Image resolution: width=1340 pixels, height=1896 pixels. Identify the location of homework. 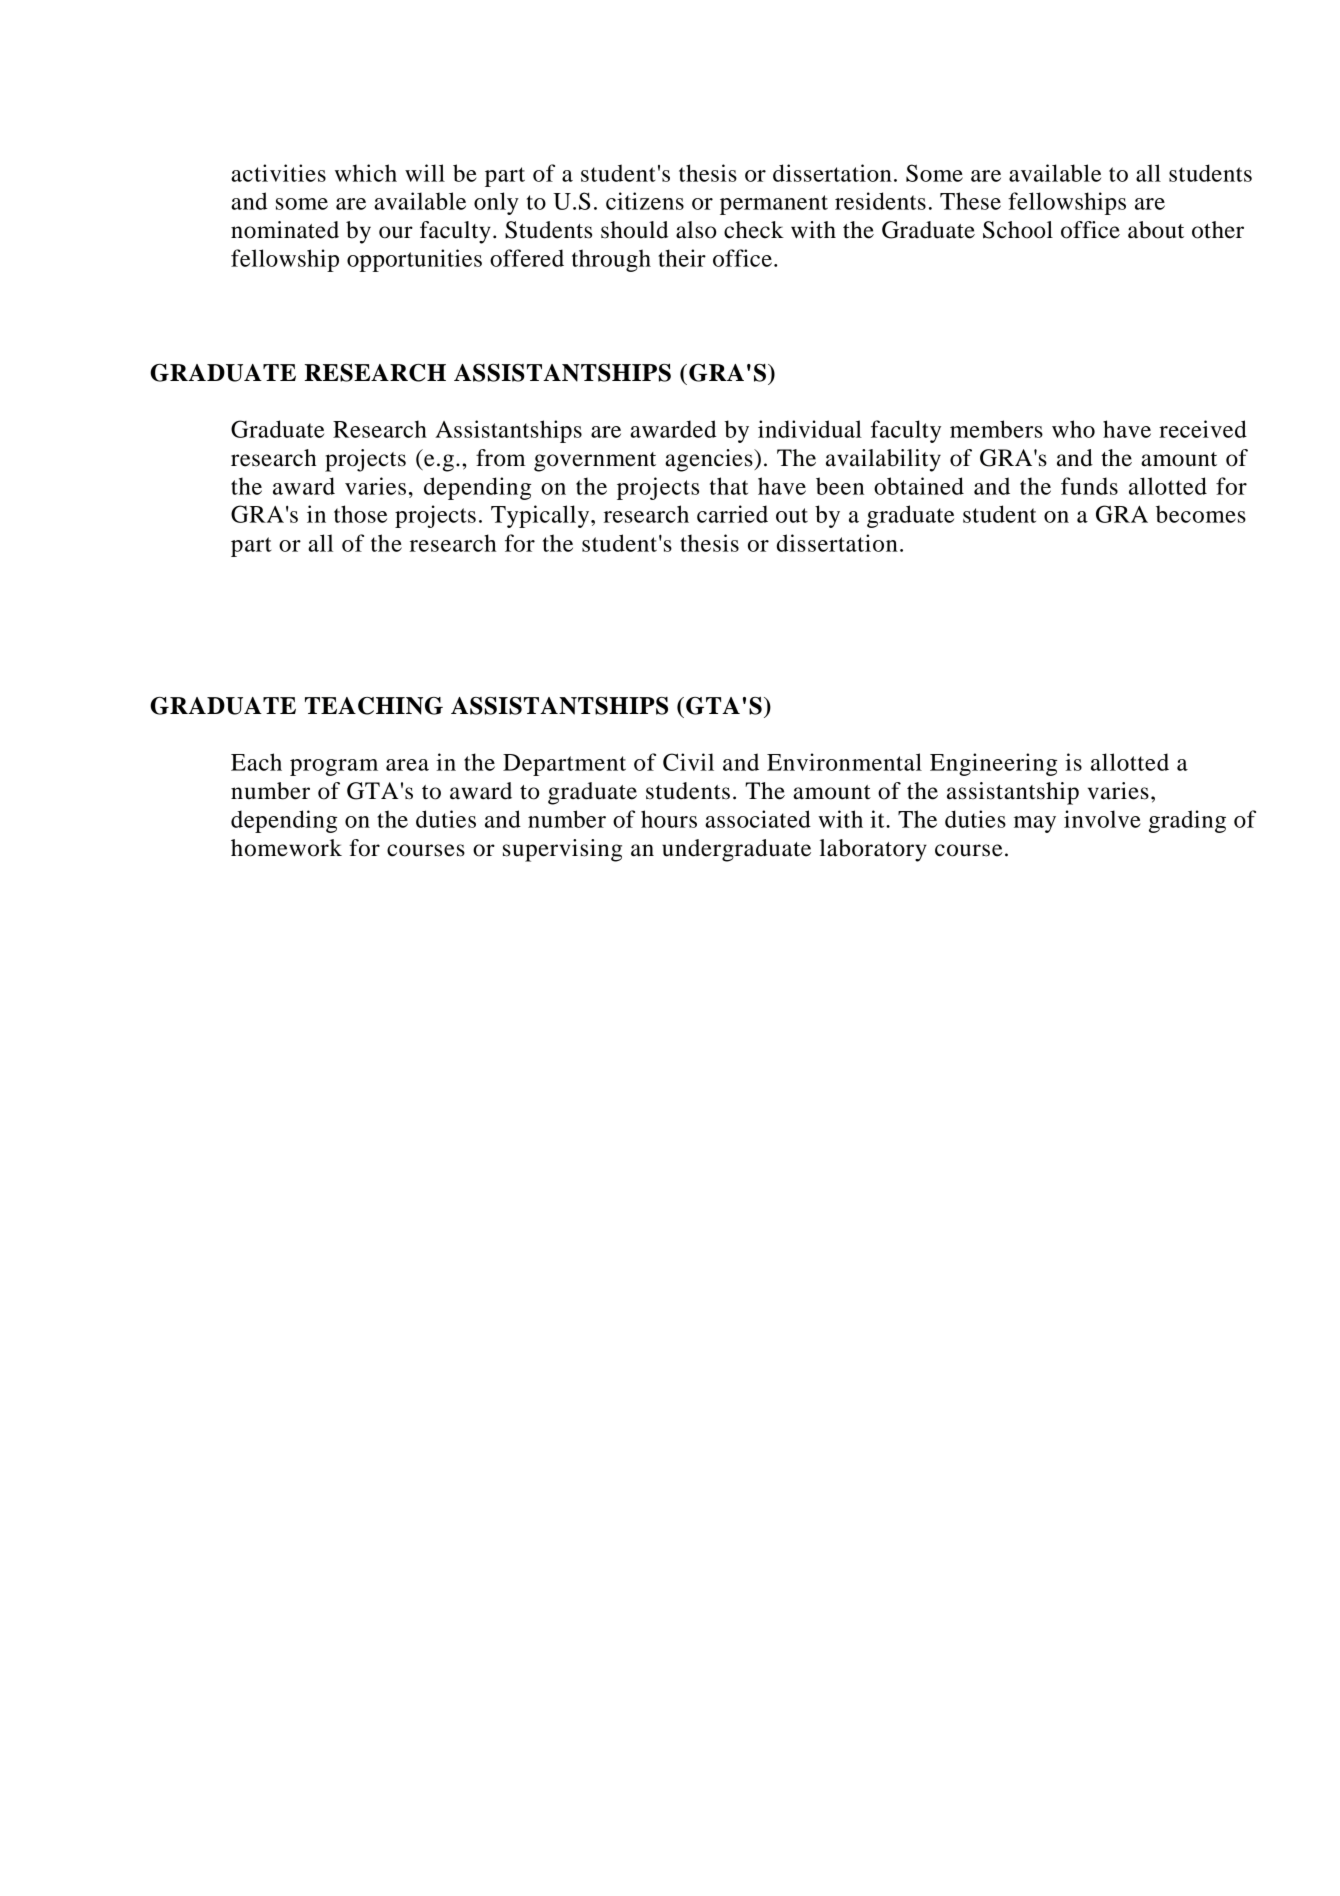
(286, 848).
